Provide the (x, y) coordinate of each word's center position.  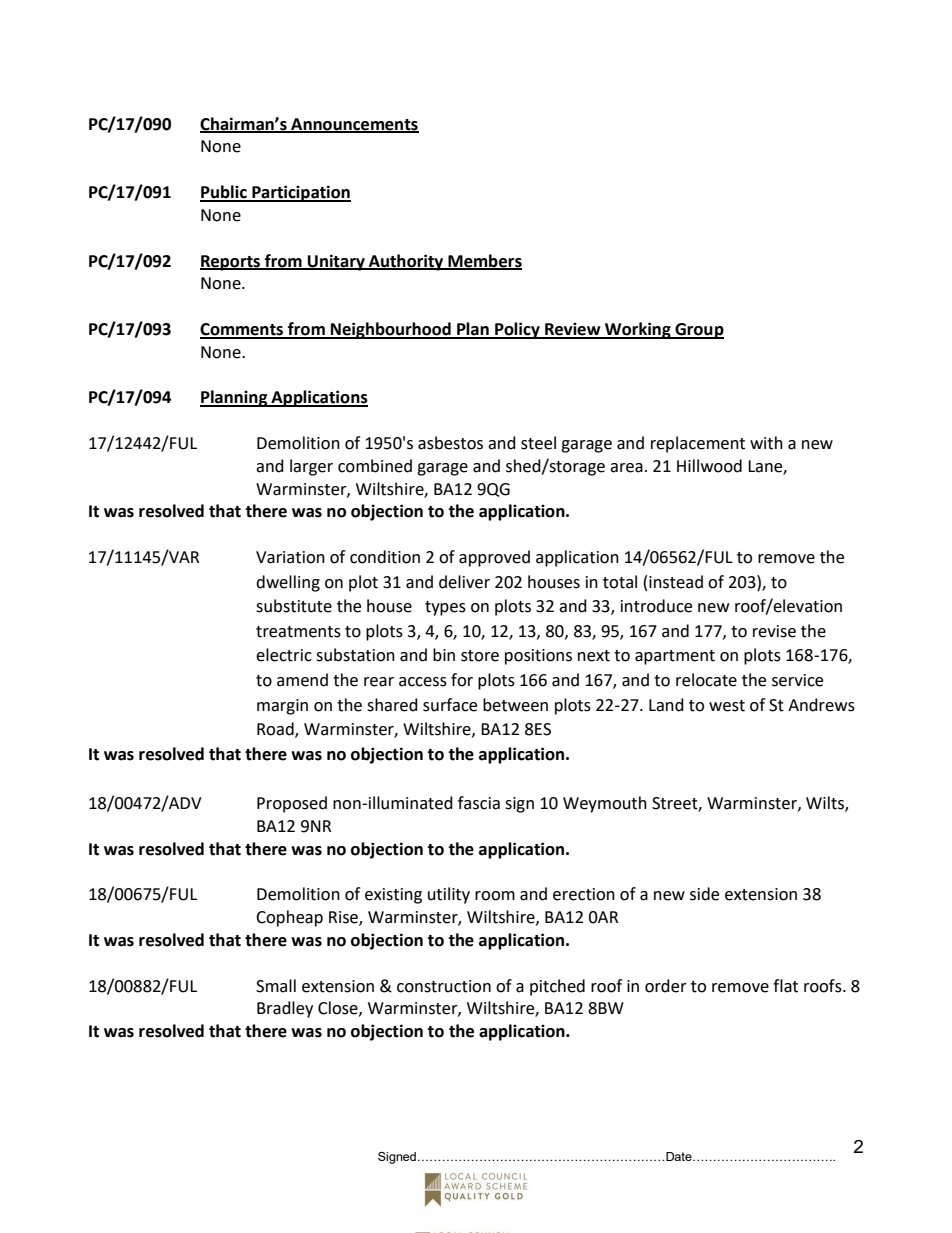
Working (638, 330)
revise (774, 631)
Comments (243, 330)
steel (538, 443)
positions (538, 657)
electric (284, 655)
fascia (479, 803)
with (766, 443)
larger (311, 467)
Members (484, 261)
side (704, 894)
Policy (517, 330)
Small (276, 986)
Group (698, 331)
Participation (300, 193)
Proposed (292, 804)
